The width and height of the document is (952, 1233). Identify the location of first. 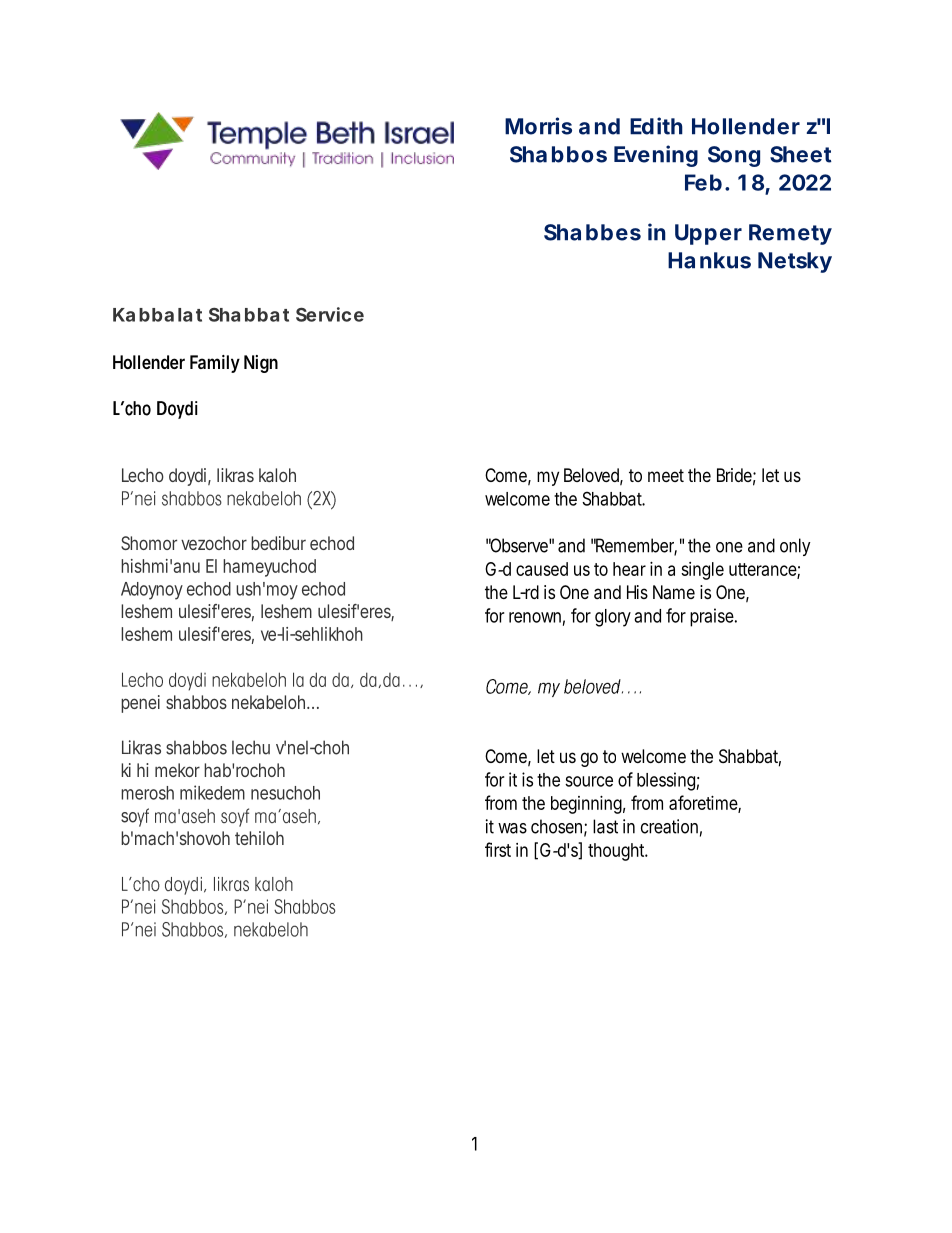
(498, 849).
